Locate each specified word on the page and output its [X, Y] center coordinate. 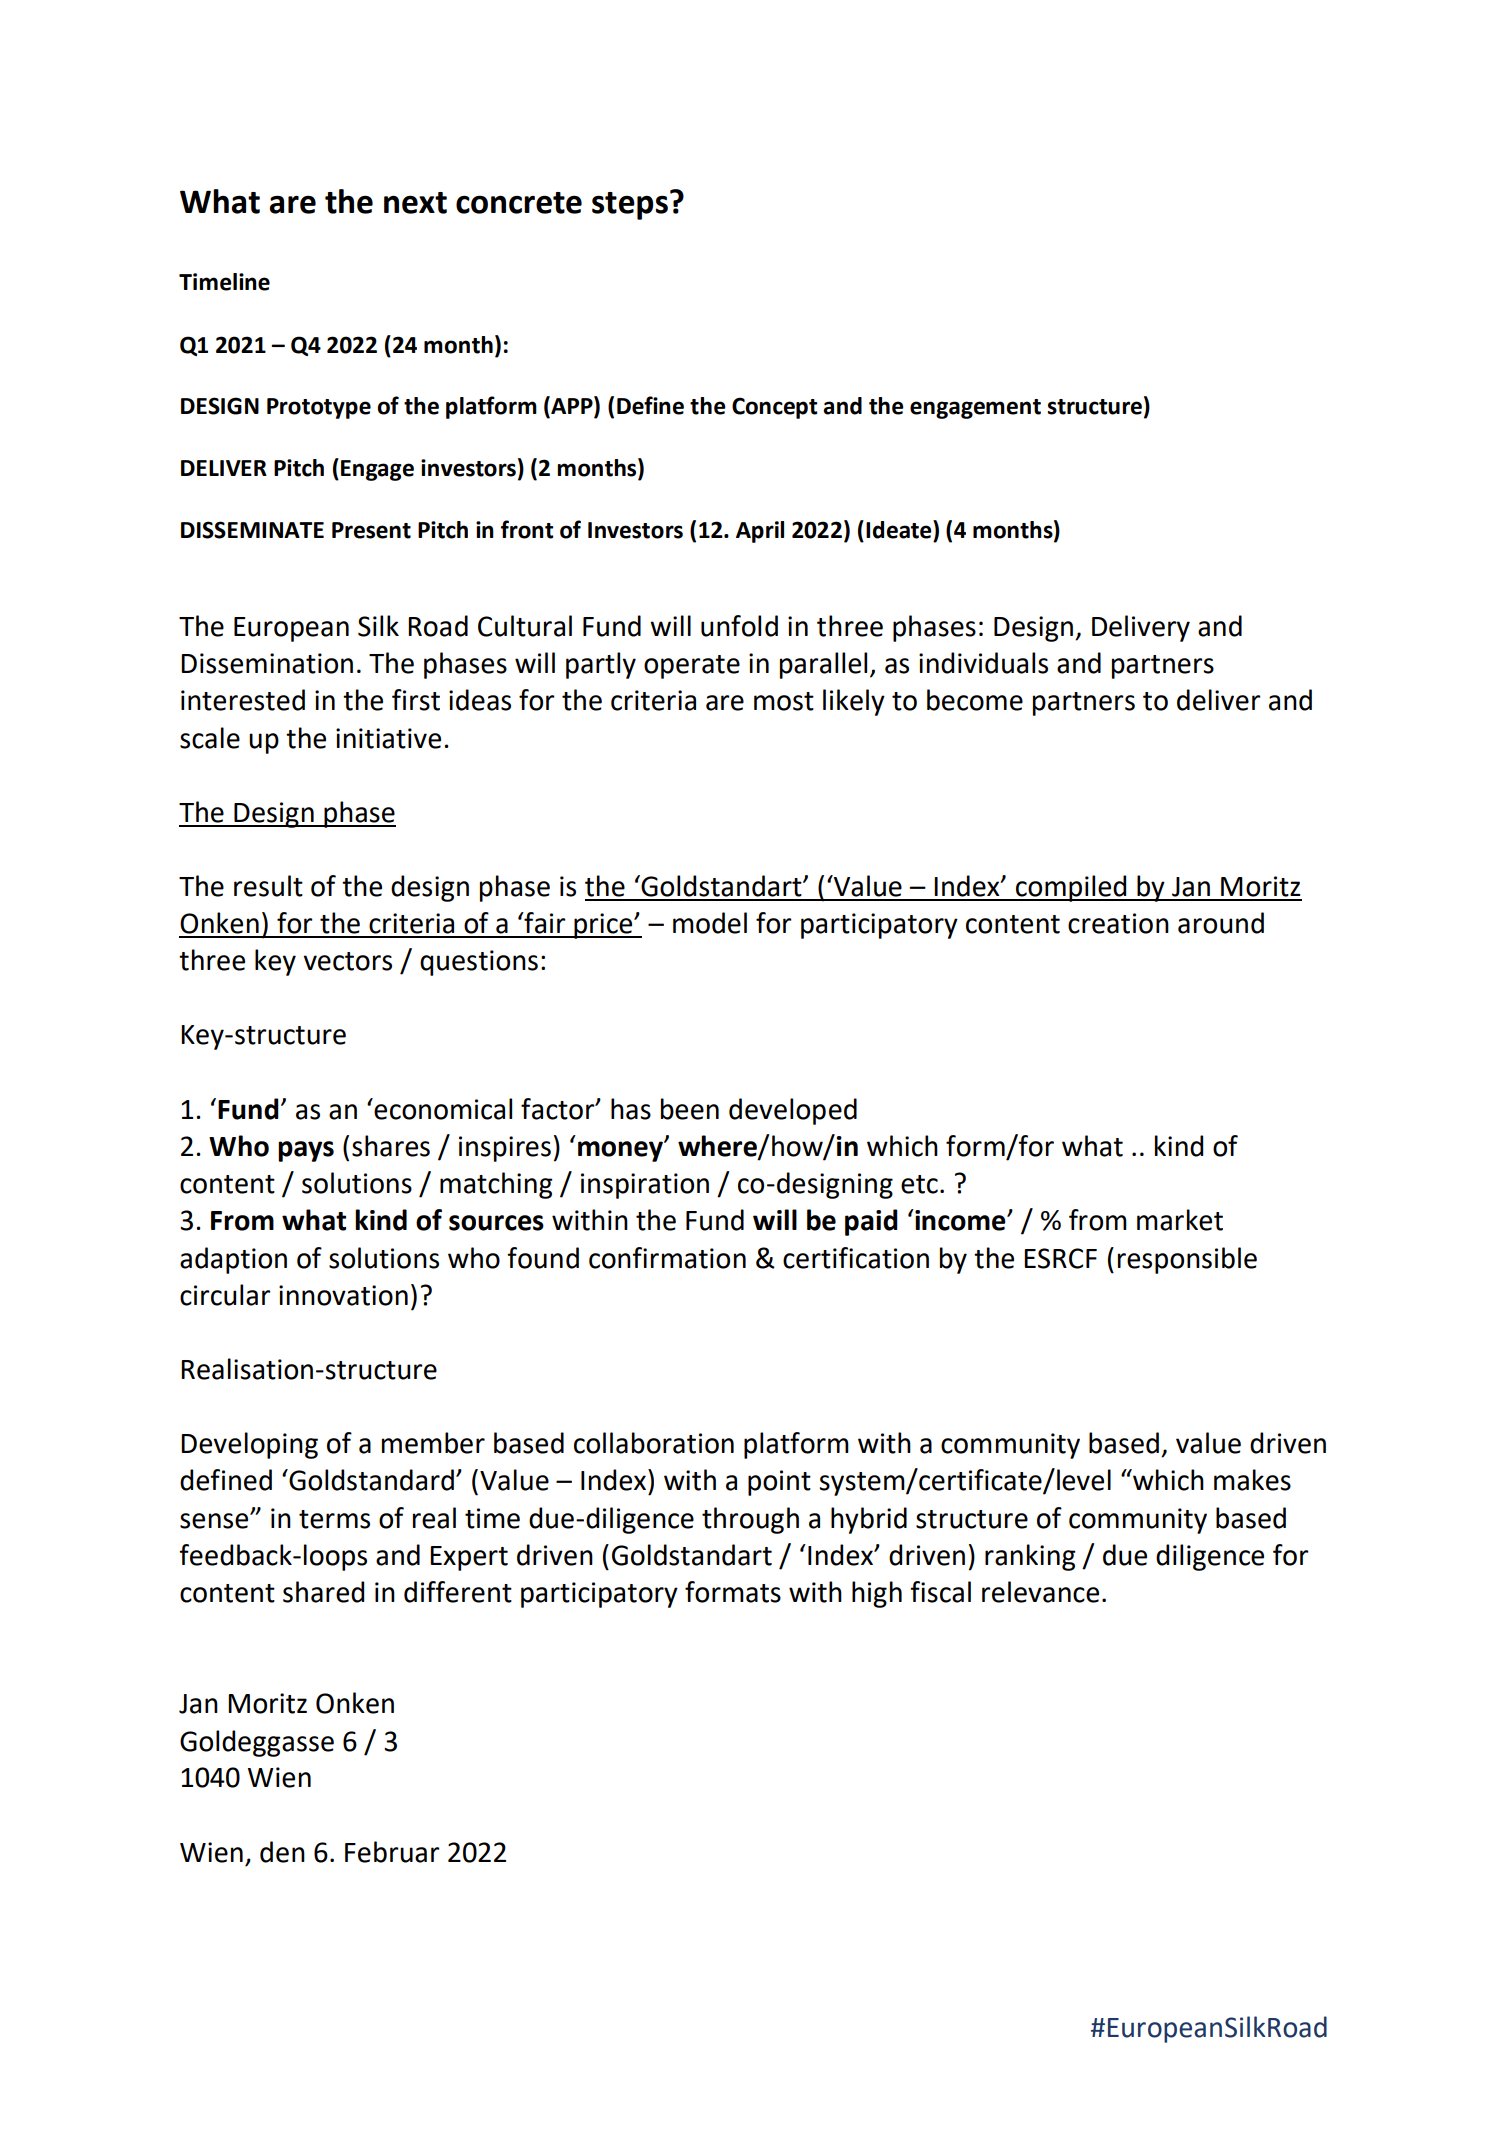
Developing [249, 1445]
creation [1118, 923]
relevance [1040, 1592]
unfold [739, 626]
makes [1252, 1480]
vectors [347, 961]
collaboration [654, 1443]
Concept [775, 408]
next [415, 203]
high [877, 1594]
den [282, 1852]
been [690, 1109]
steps [630, 206]
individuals [983, 663]
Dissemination [267, 663]
